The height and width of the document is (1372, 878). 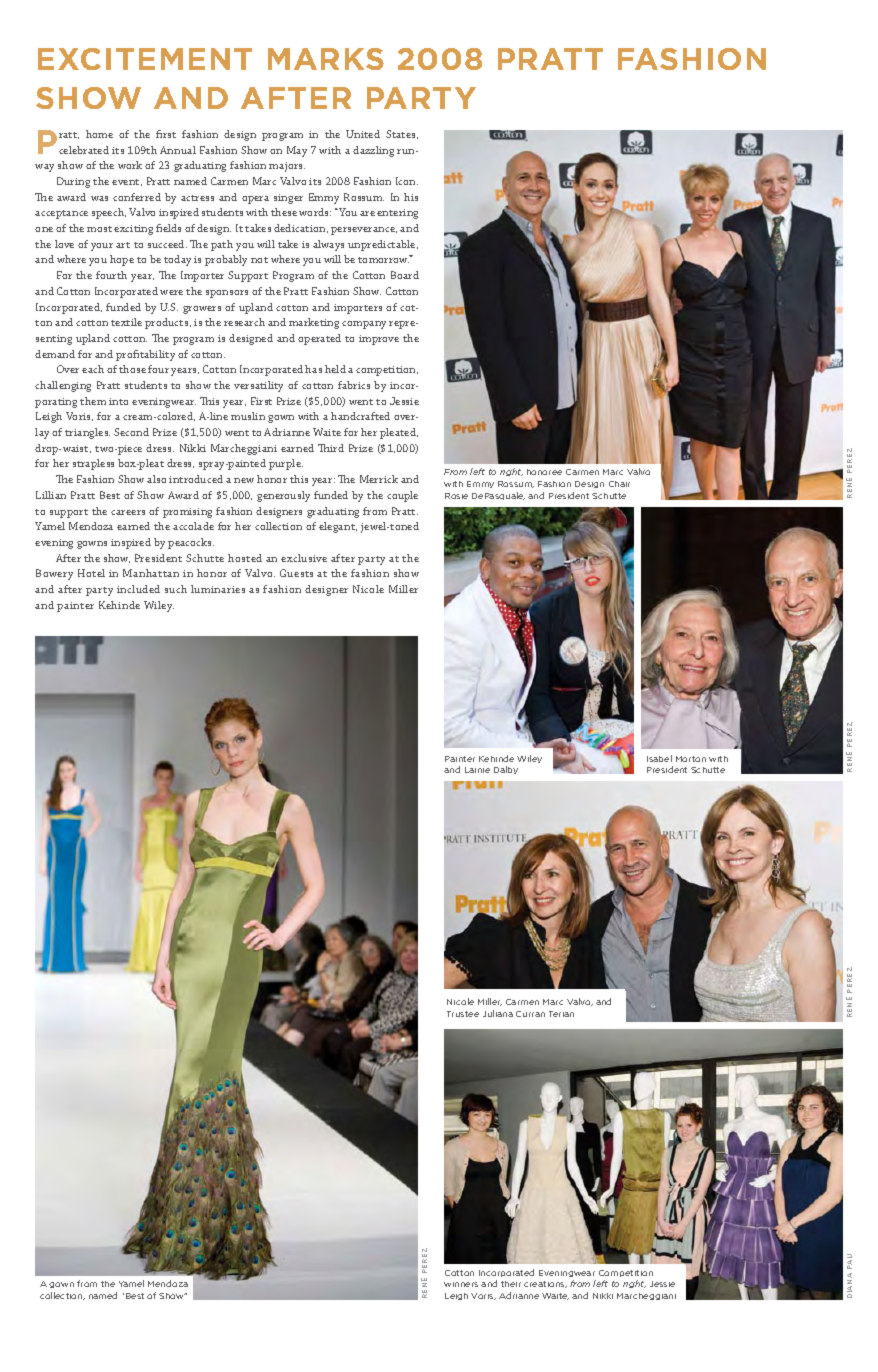 I want to click on Isabel, so click(x=659, y=758).
